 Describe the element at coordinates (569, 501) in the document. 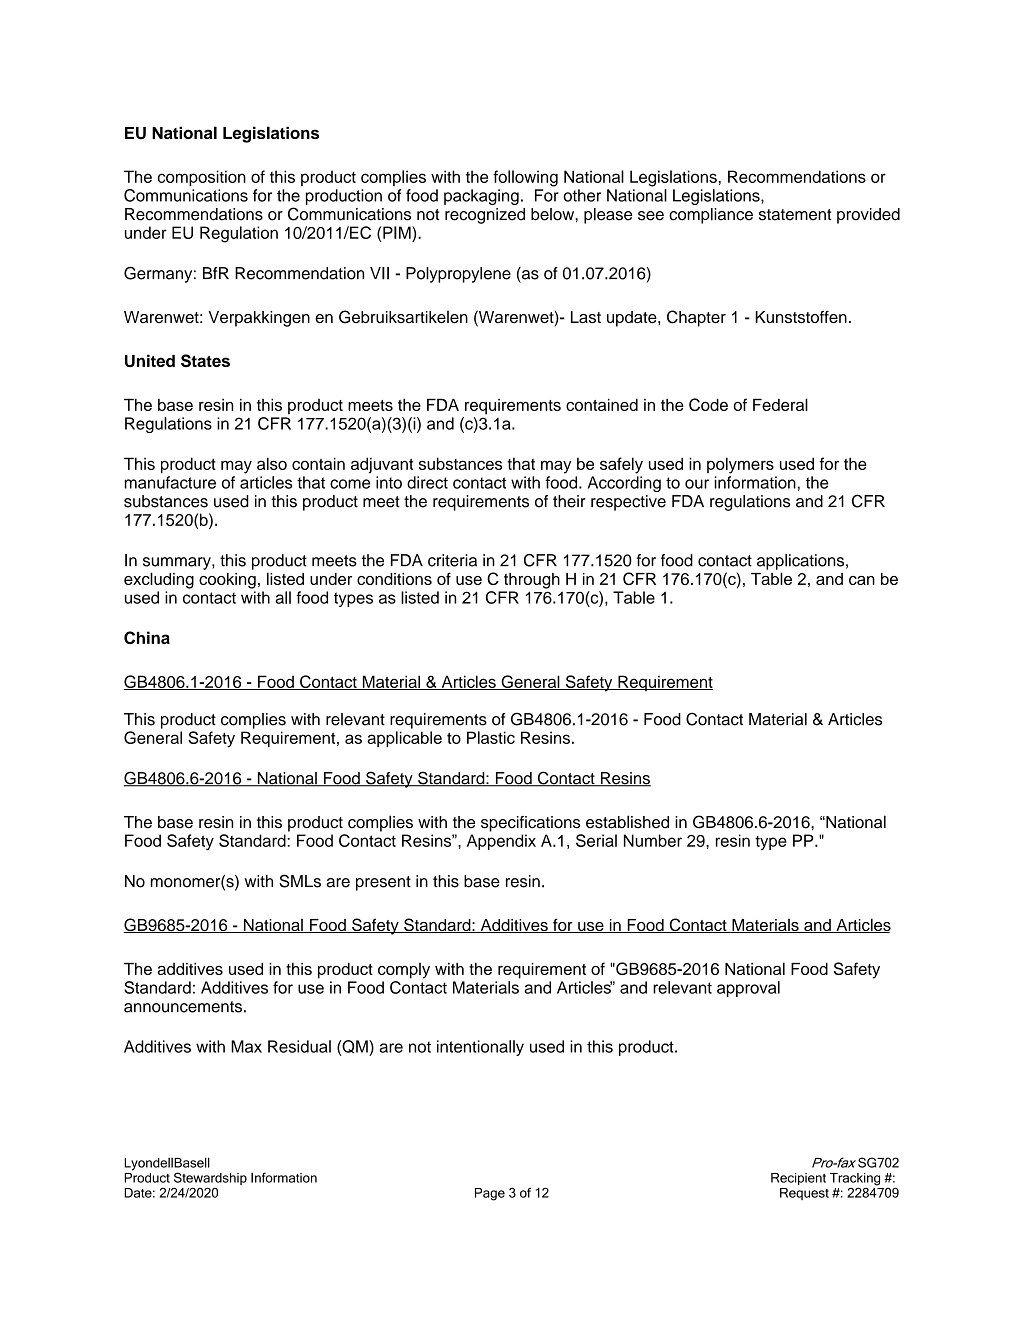

I see `their` at that location.
